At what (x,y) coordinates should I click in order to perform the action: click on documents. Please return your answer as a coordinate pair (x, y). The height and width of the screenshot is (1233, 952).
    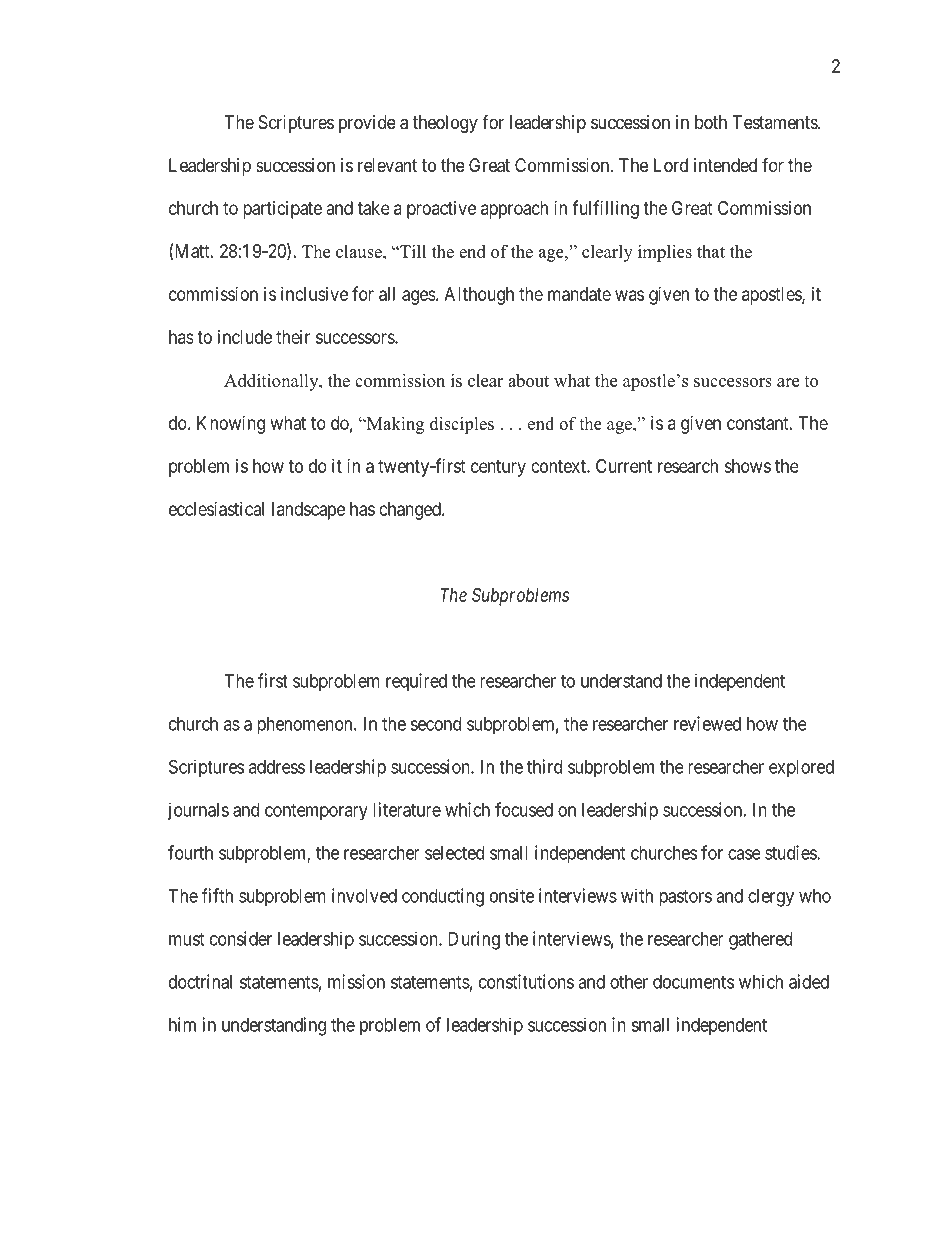
    Looking at the image, I should click on (693, 982).
